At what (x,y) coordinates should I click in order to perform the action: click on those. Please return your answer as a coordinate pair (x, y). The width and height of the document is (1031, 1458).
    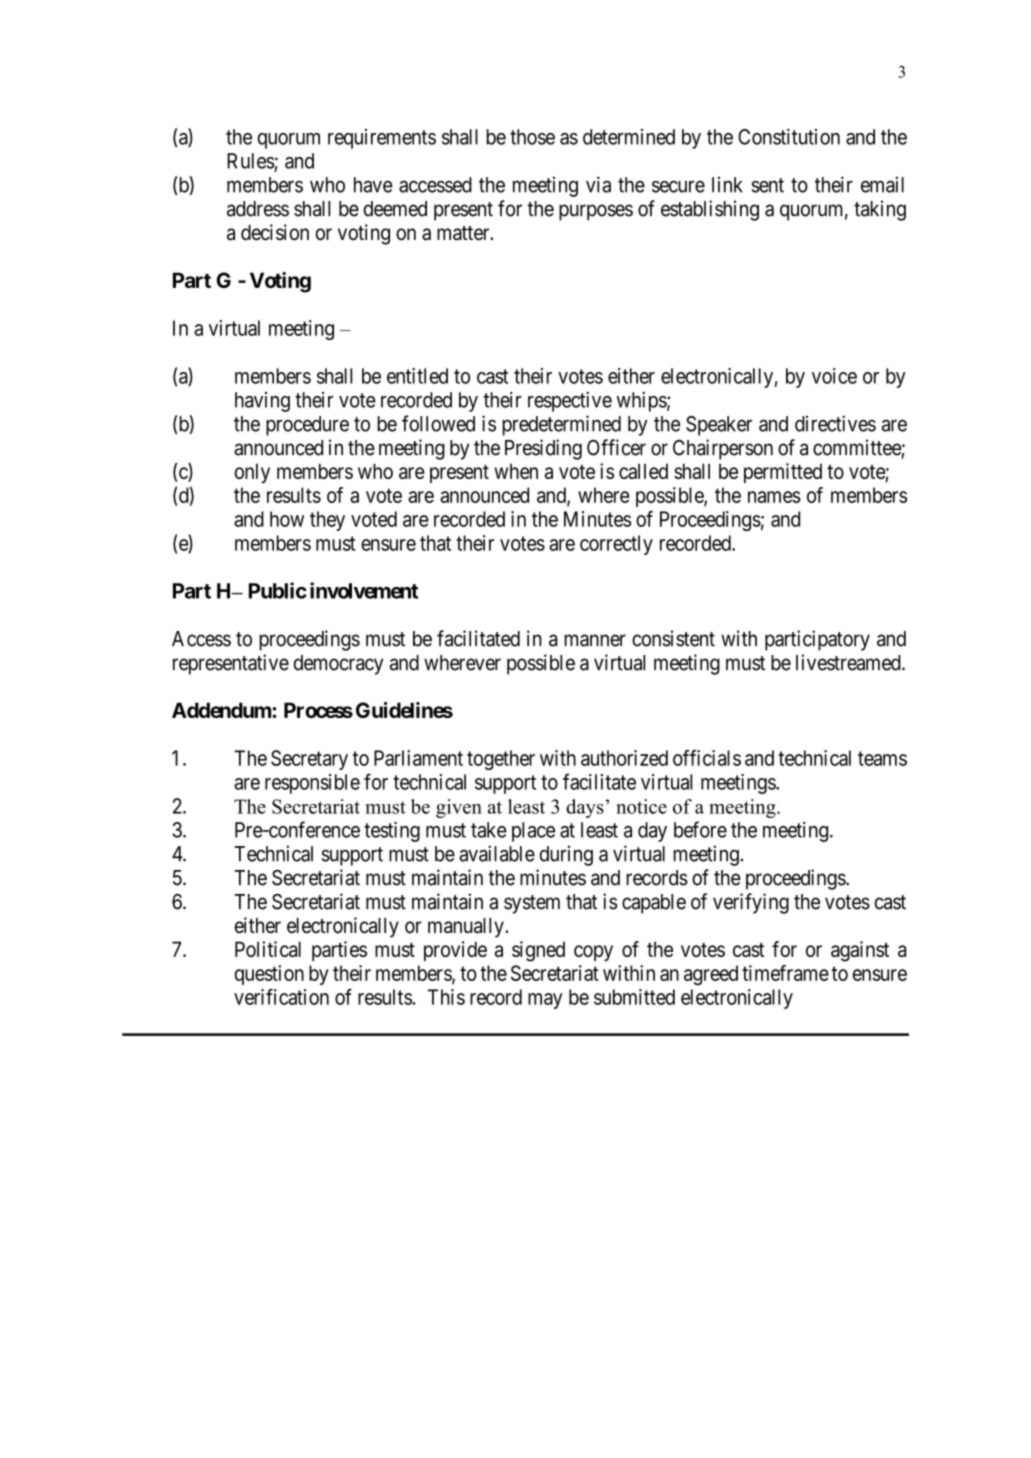
    Looking at the image, I should click on (532, 137).
